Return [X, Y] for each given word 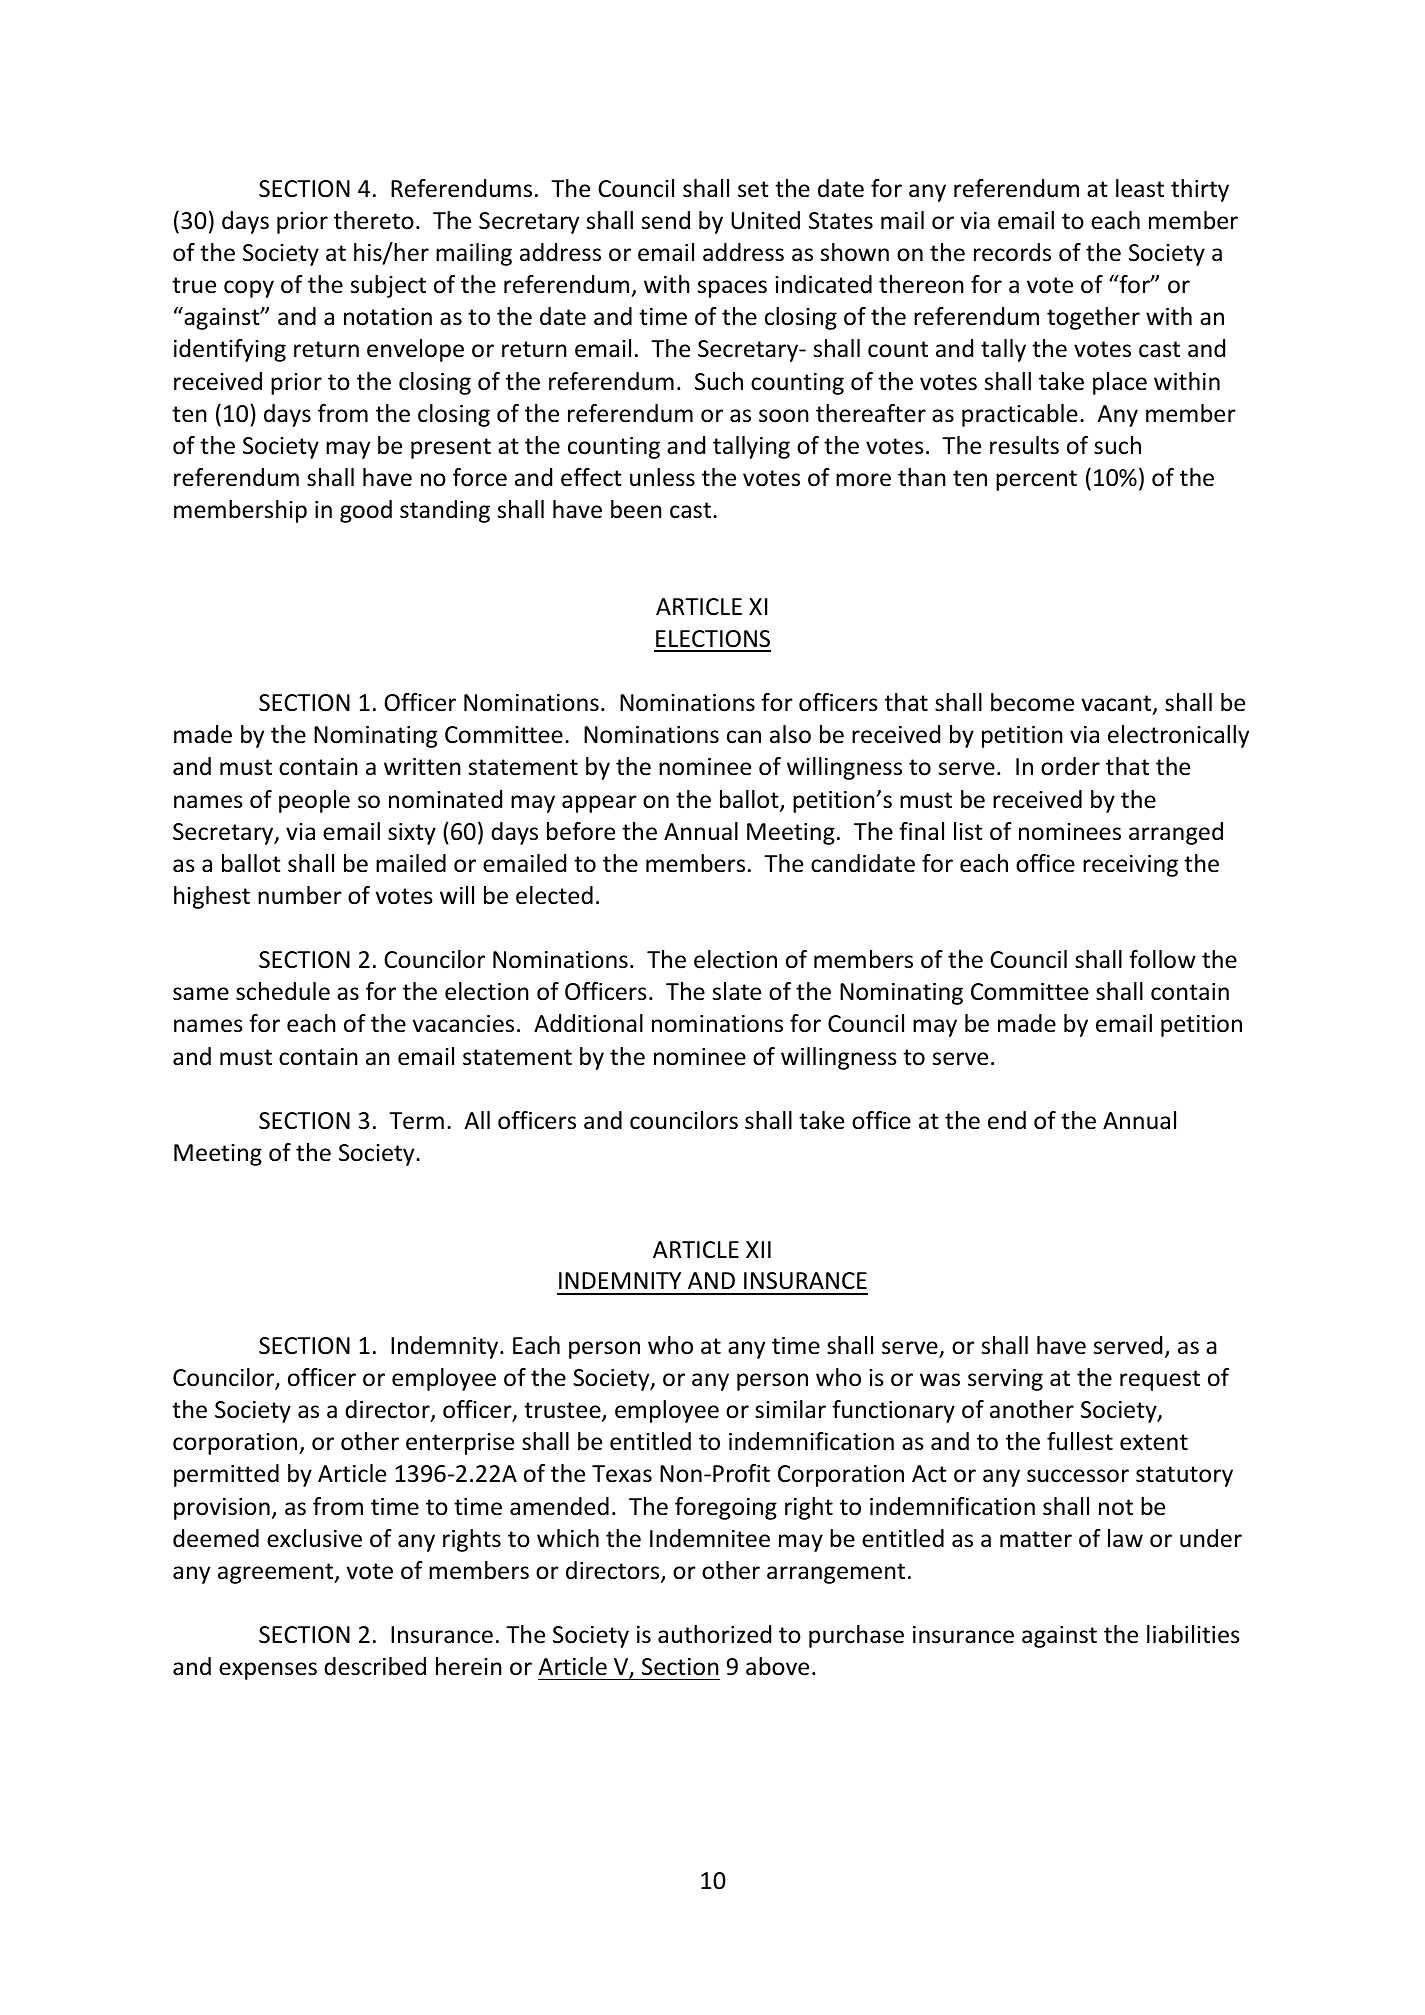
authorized [714, 1634]
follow [1162, 959]
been [636, 509]
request [1160, 1380]
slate [737, 991]
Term [416, 1121]
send [666, 220]
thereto [374, 220]
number [300, 895]
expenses [268, 1671]
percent [1036, 480]
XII [758, 1249]
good [366, 511]
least [1140, 188]
